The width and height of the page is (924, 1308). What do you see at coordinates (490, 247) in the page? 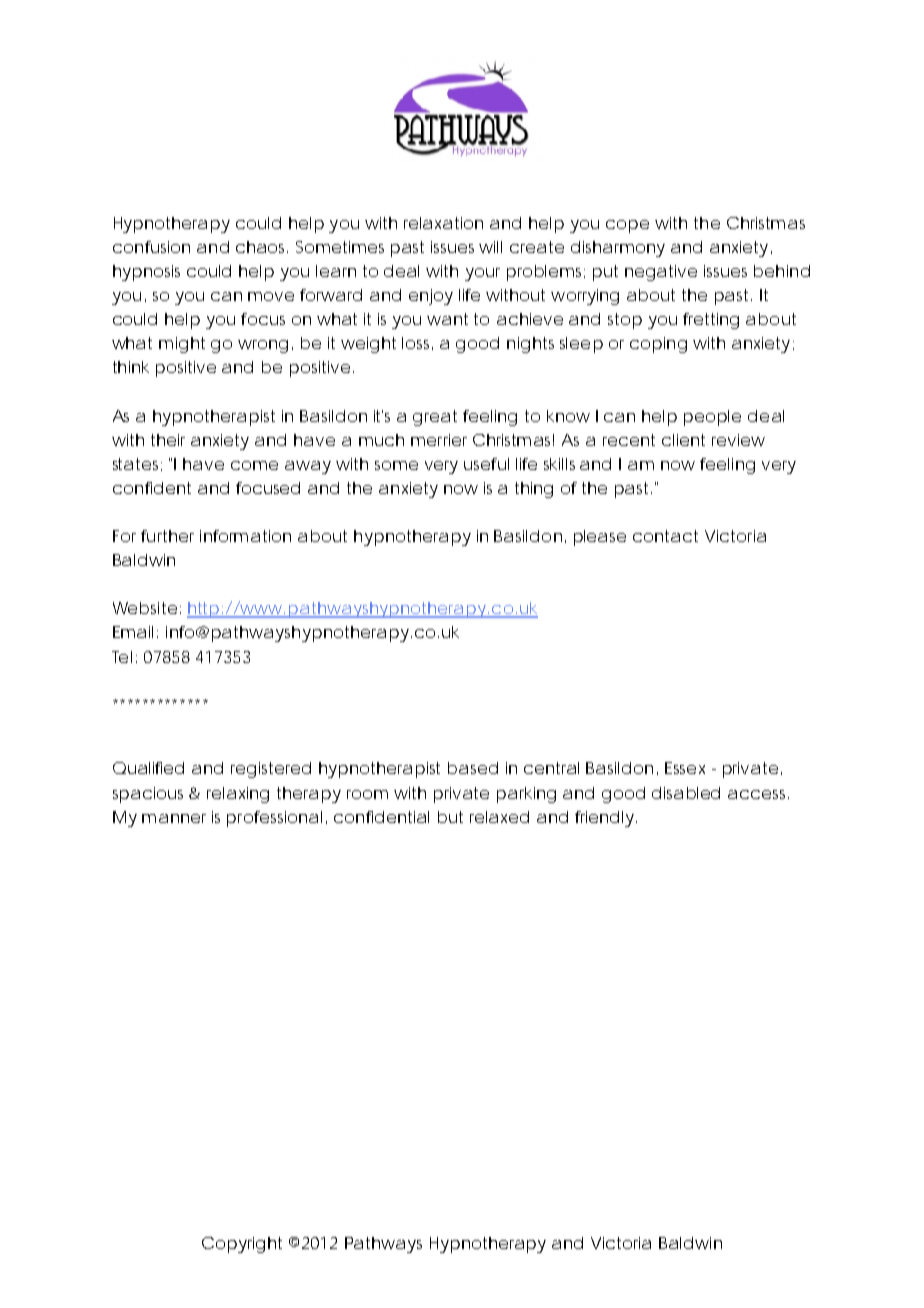
I see `will` at bounding box center [490, 247].
